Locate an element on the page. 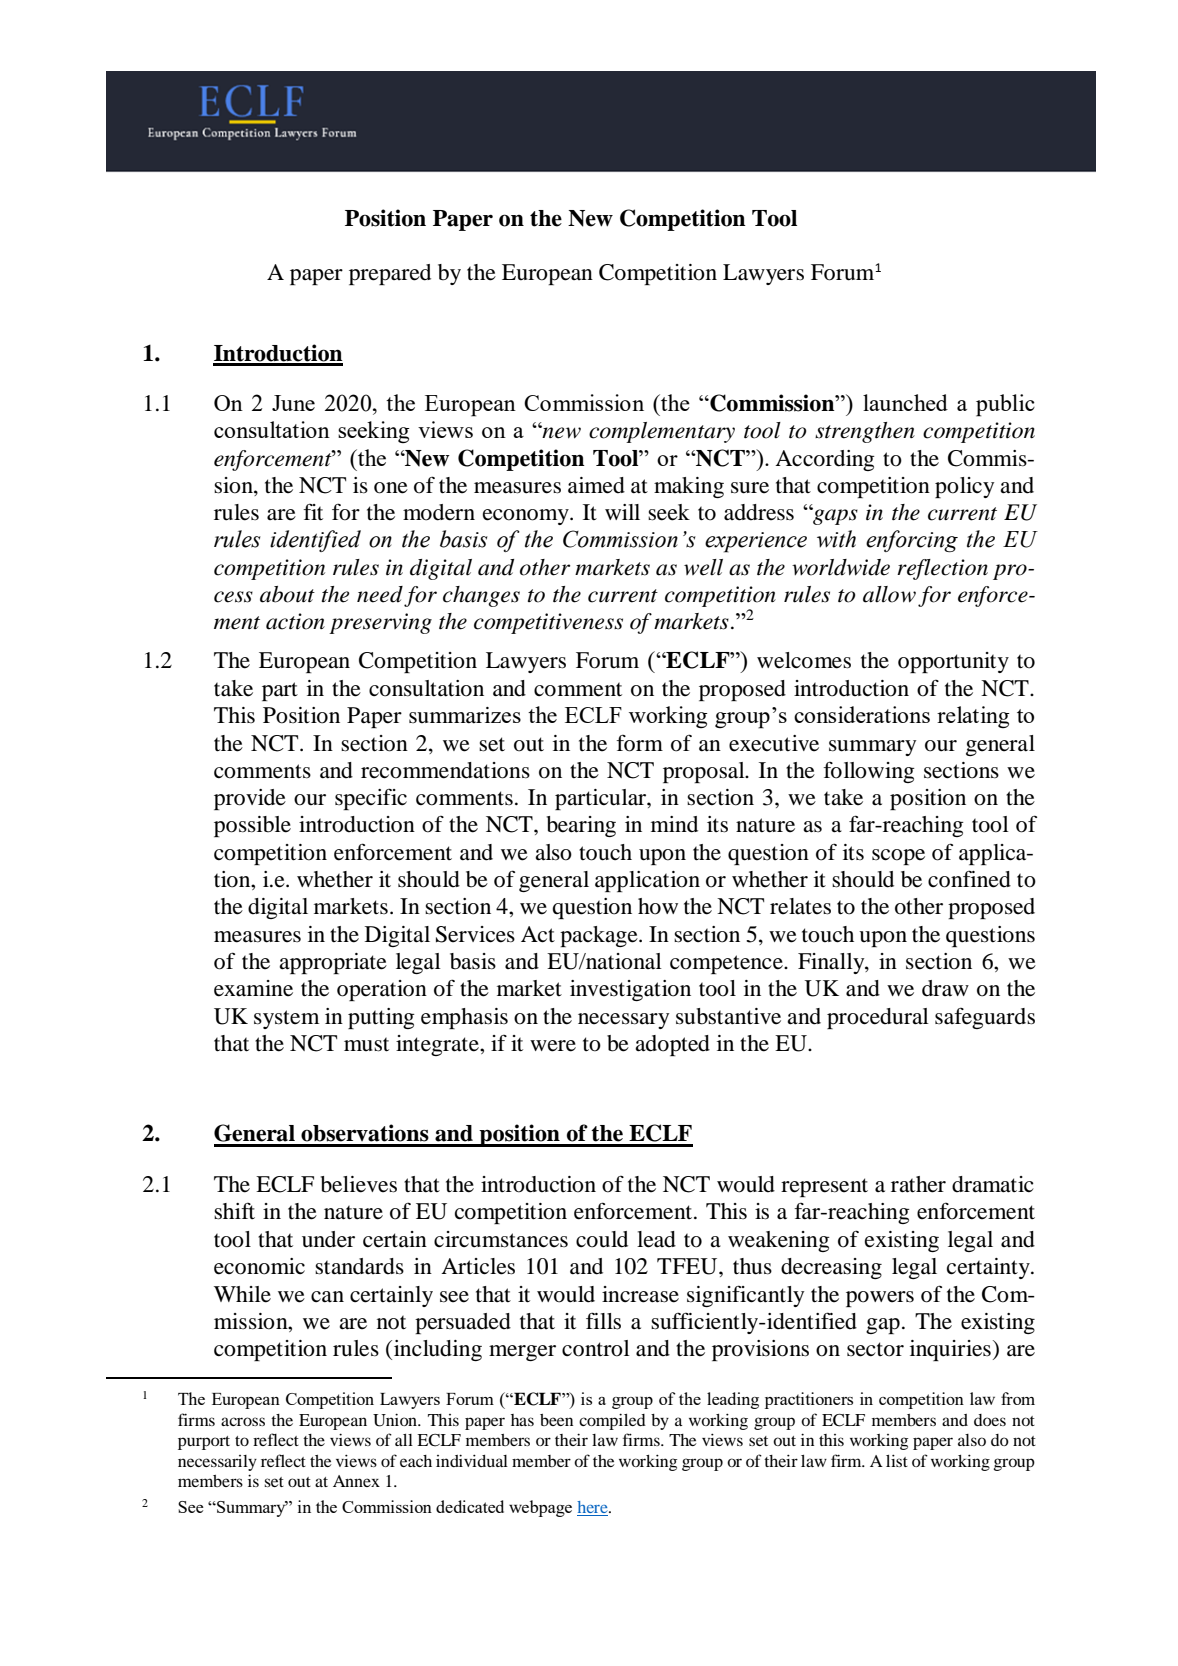 This document has width=1178, height=1666. Annex is located at coordinates (356, 1481).
